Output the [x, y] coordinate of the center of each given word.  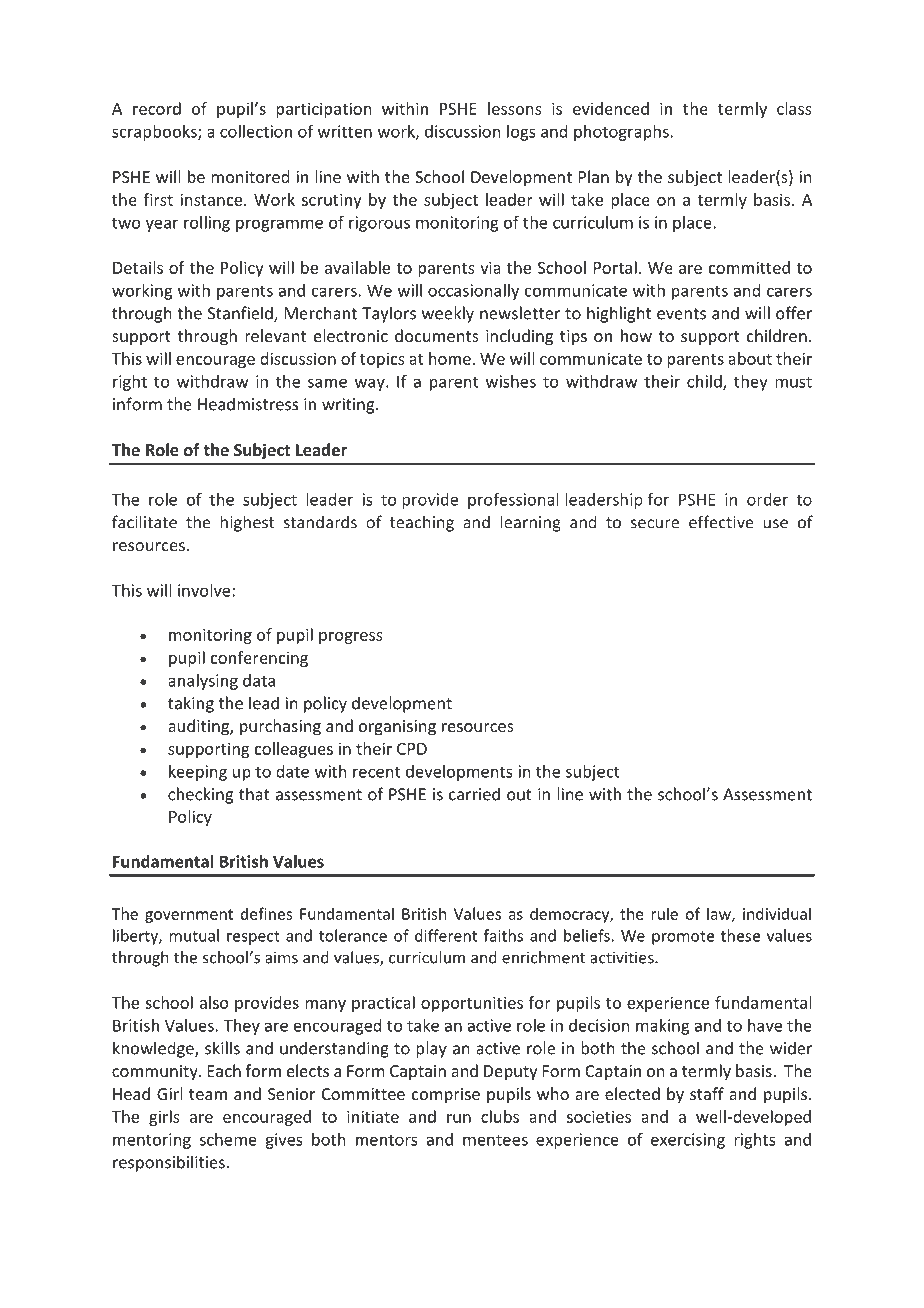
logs [521, 133]
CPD [412, 749]
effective [721, 522]
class [794, 108]
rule [665, 913]
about [750, 358]
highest [247, 523]
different [446, 935]
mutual [194, 935]
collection [256, 131]
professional [513, 501]
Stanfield [241, 314]
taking [191, 704]
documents [437, 335]
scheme [228, 1139]
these [740, 935]
